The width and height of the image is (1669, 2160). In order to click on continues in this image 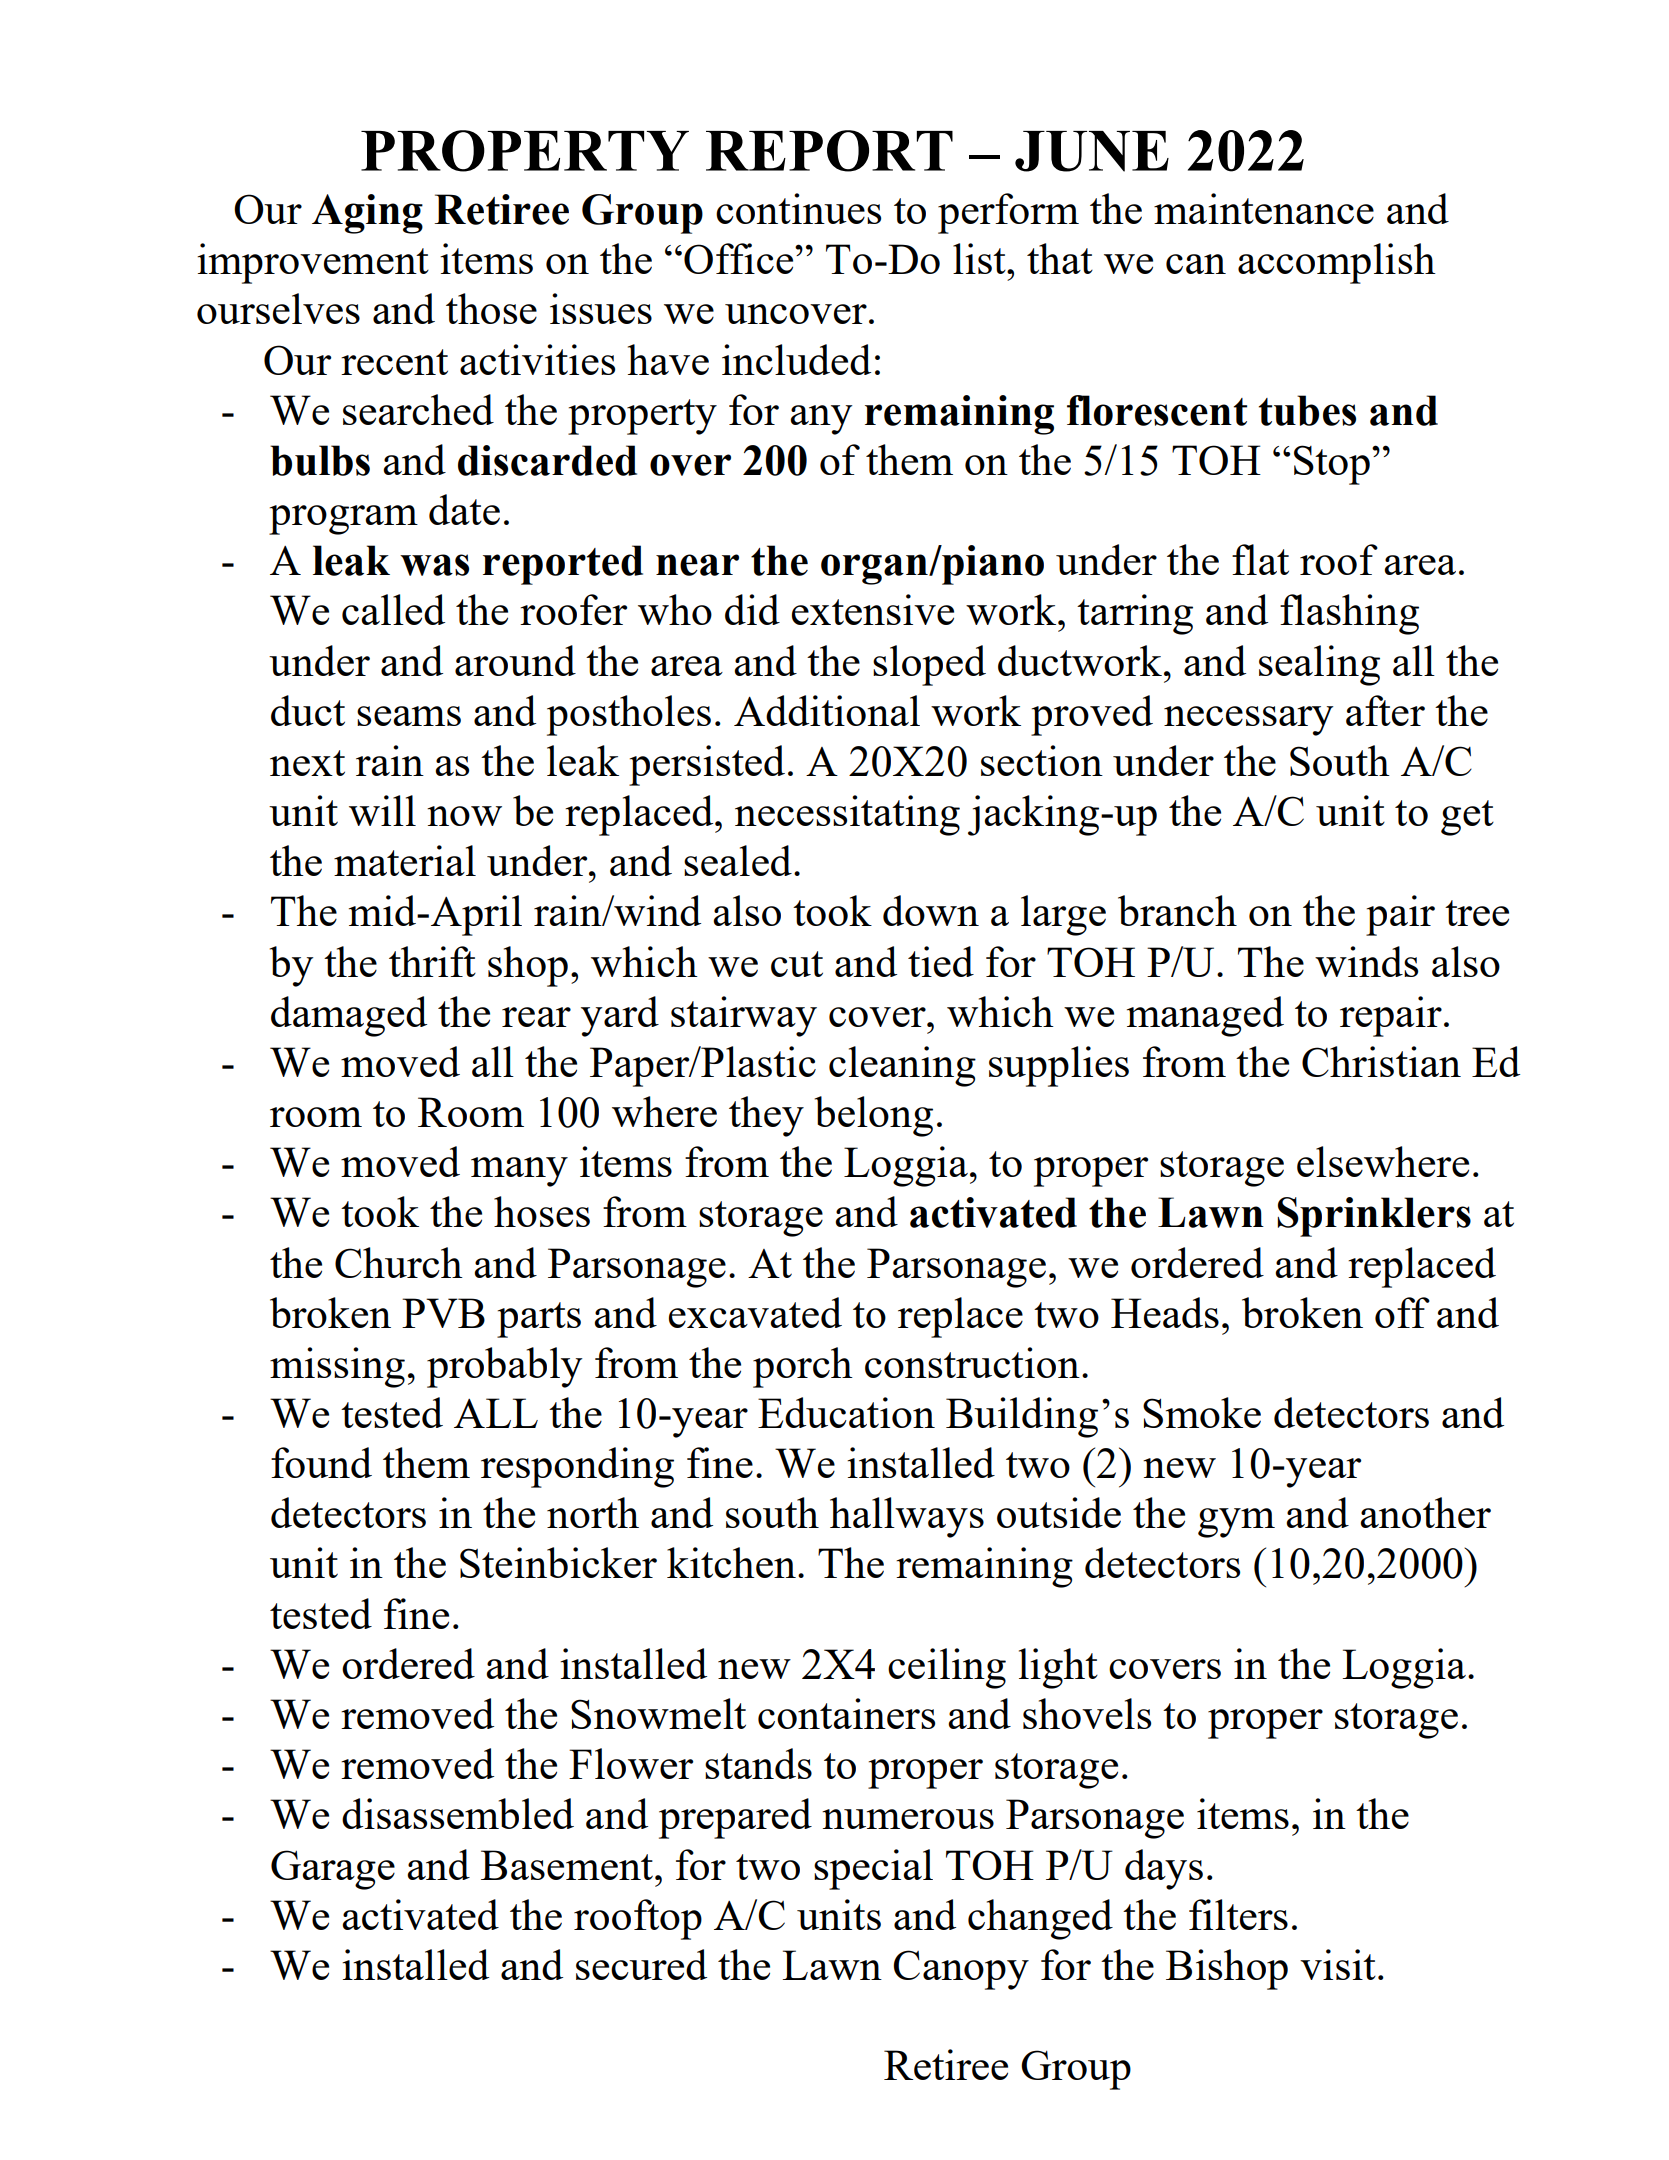, I will do `click(798, 208)`.
